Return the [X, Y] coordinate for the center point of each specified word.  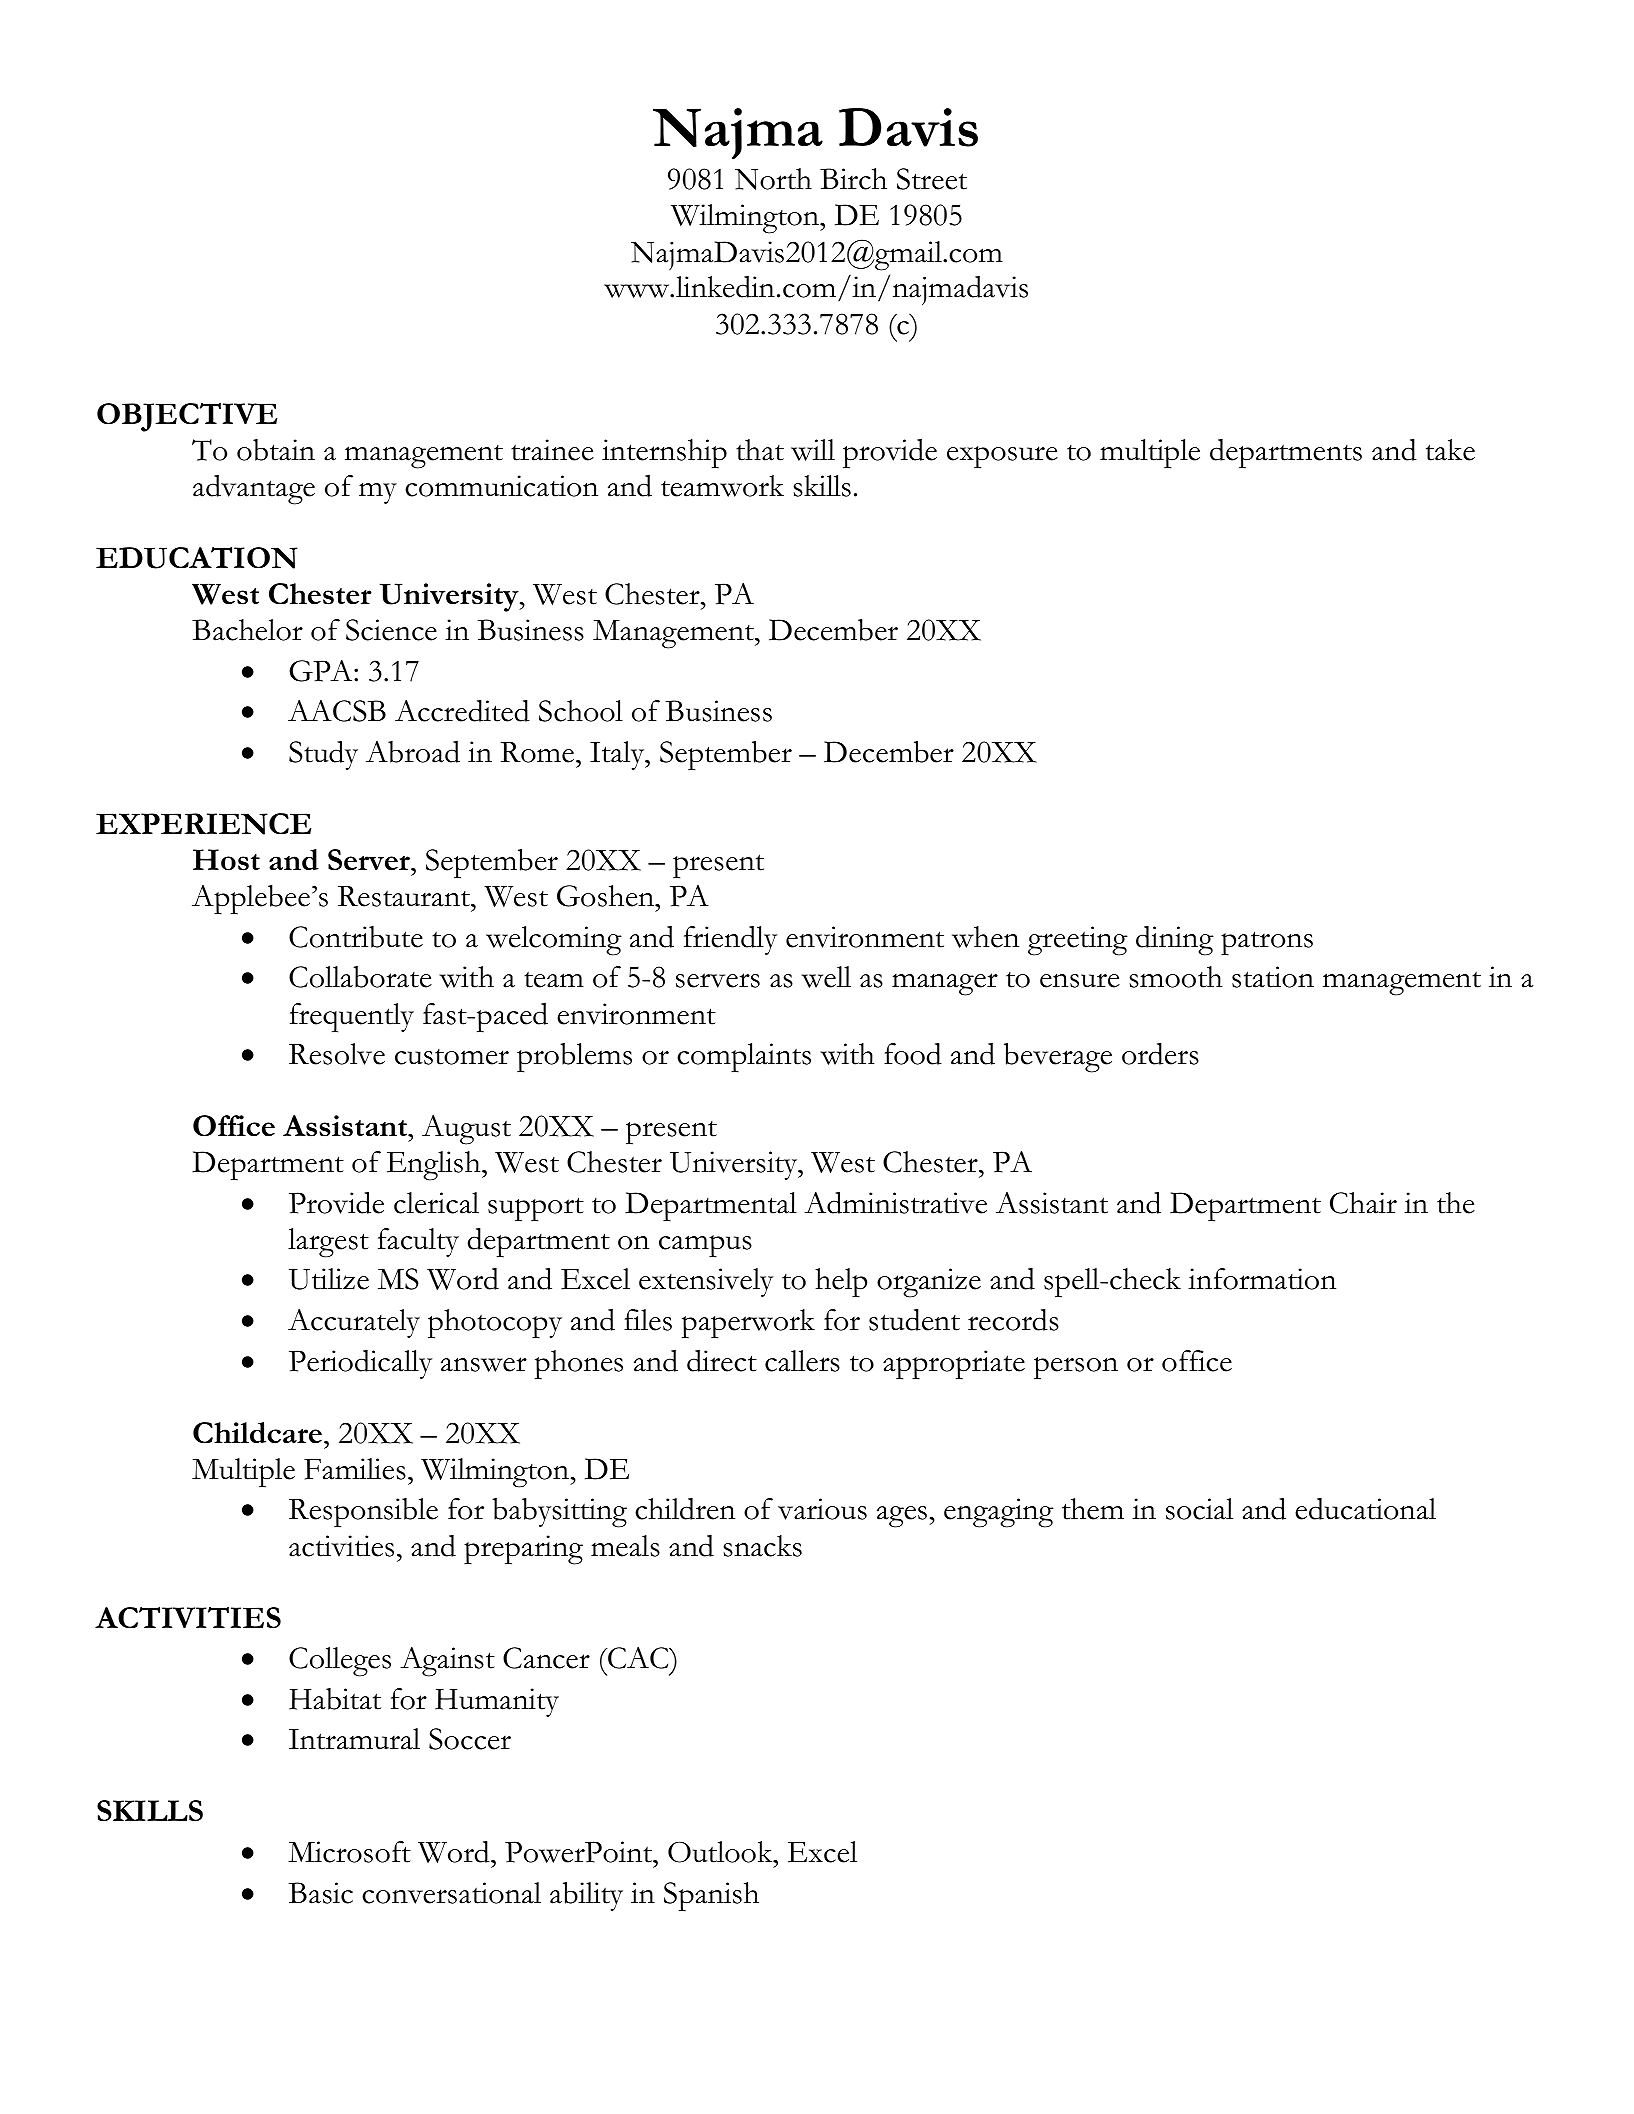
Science [391, 630]
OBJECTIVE [187, 417]
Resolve [337, 1054]
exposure [1002, 457]
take [1450, 450]
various [822, 1509]
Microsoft [349, 1852]
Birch [853, 179]
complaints [744, 1058]
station [1273, 977]
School [581, 711]
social [1199, 1509]
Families [355, 1469]
